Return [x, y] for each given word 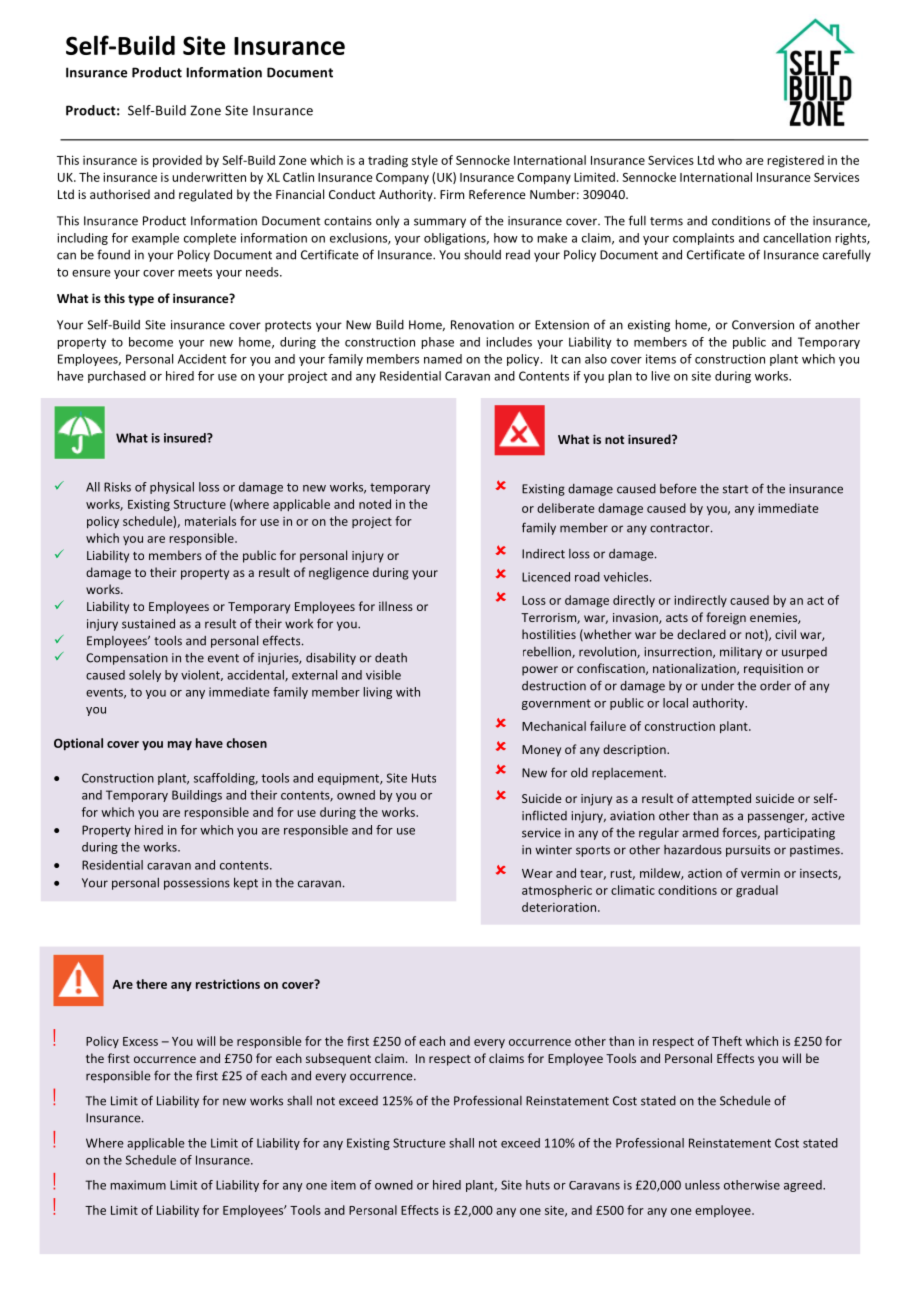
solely [145, 676]
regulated [205, 195]
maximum [138, 1185]
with [408, 692]
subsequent [338, 1059]
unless [702, 1185]
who [730, 160]
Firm [452, 194]
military [741, 653]
